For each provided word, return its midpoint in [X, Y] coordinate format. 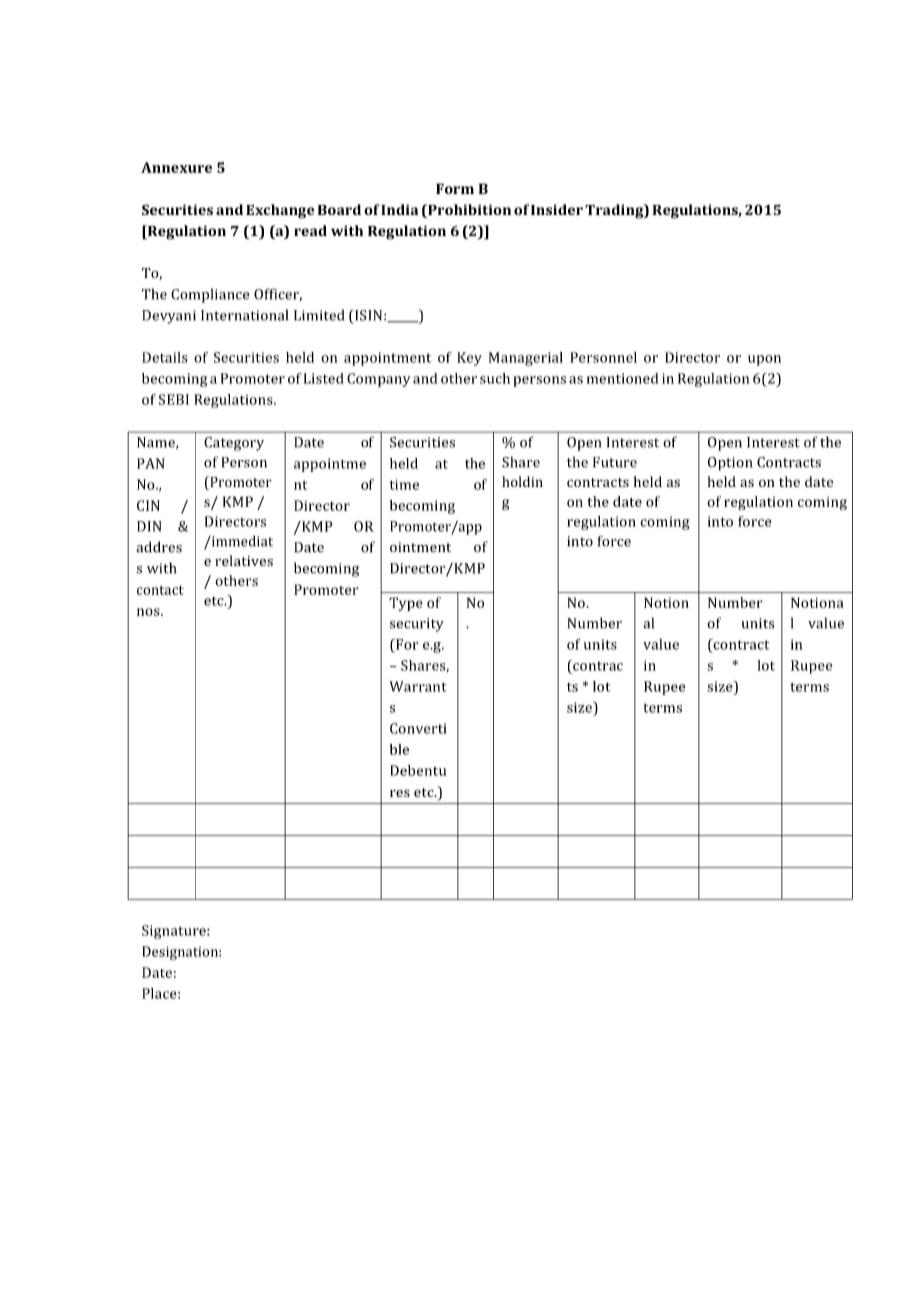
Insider [557, 209]
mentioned [623, 378]
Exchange [280, 211]
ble [399, 749]
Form [455, 188]
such [495, 378]
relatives [244, 560]
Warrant [418, 686]
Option [730, 464]
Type [406, 604]
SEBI [174, 399]
